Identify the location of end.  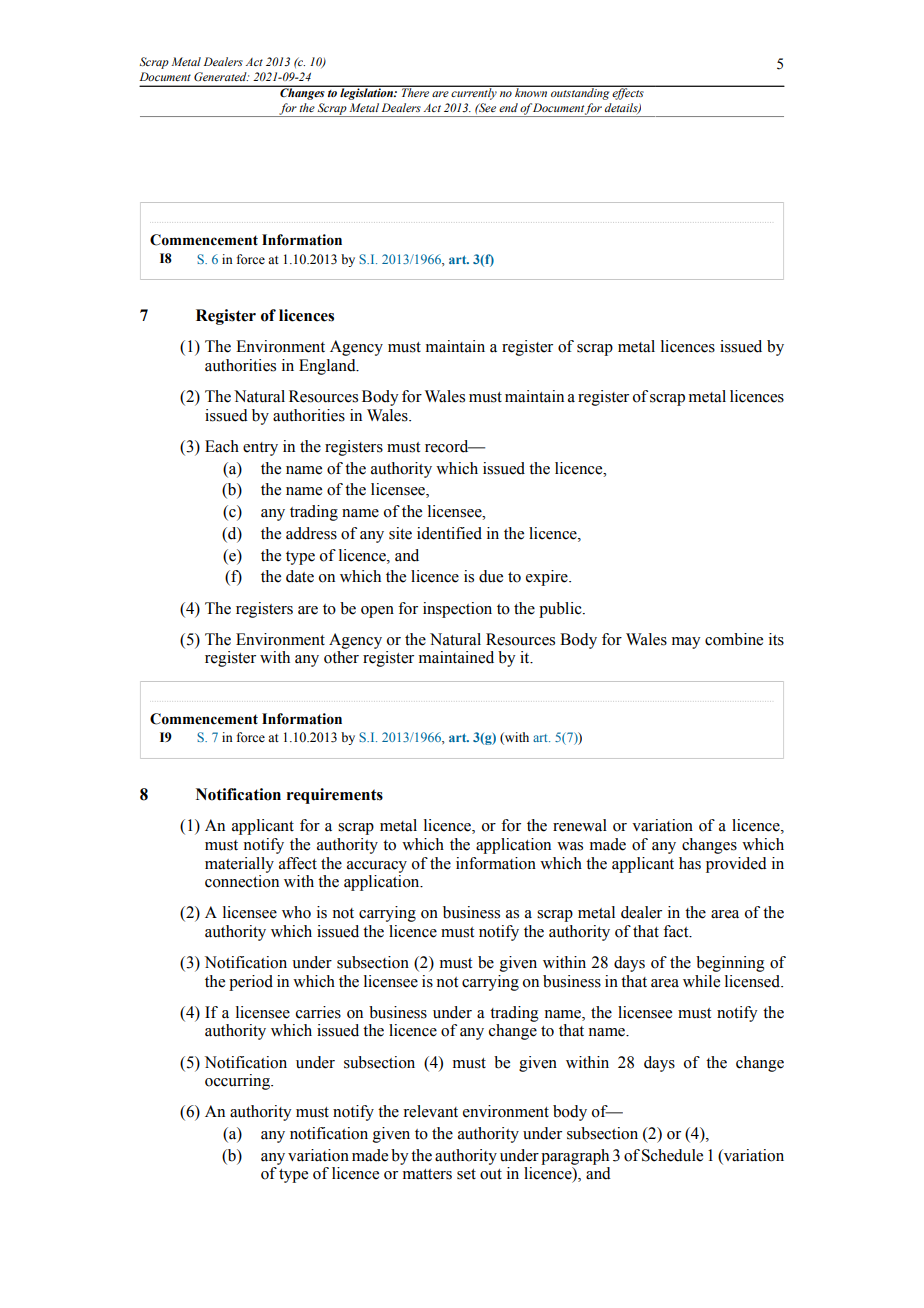
(508, 107).
